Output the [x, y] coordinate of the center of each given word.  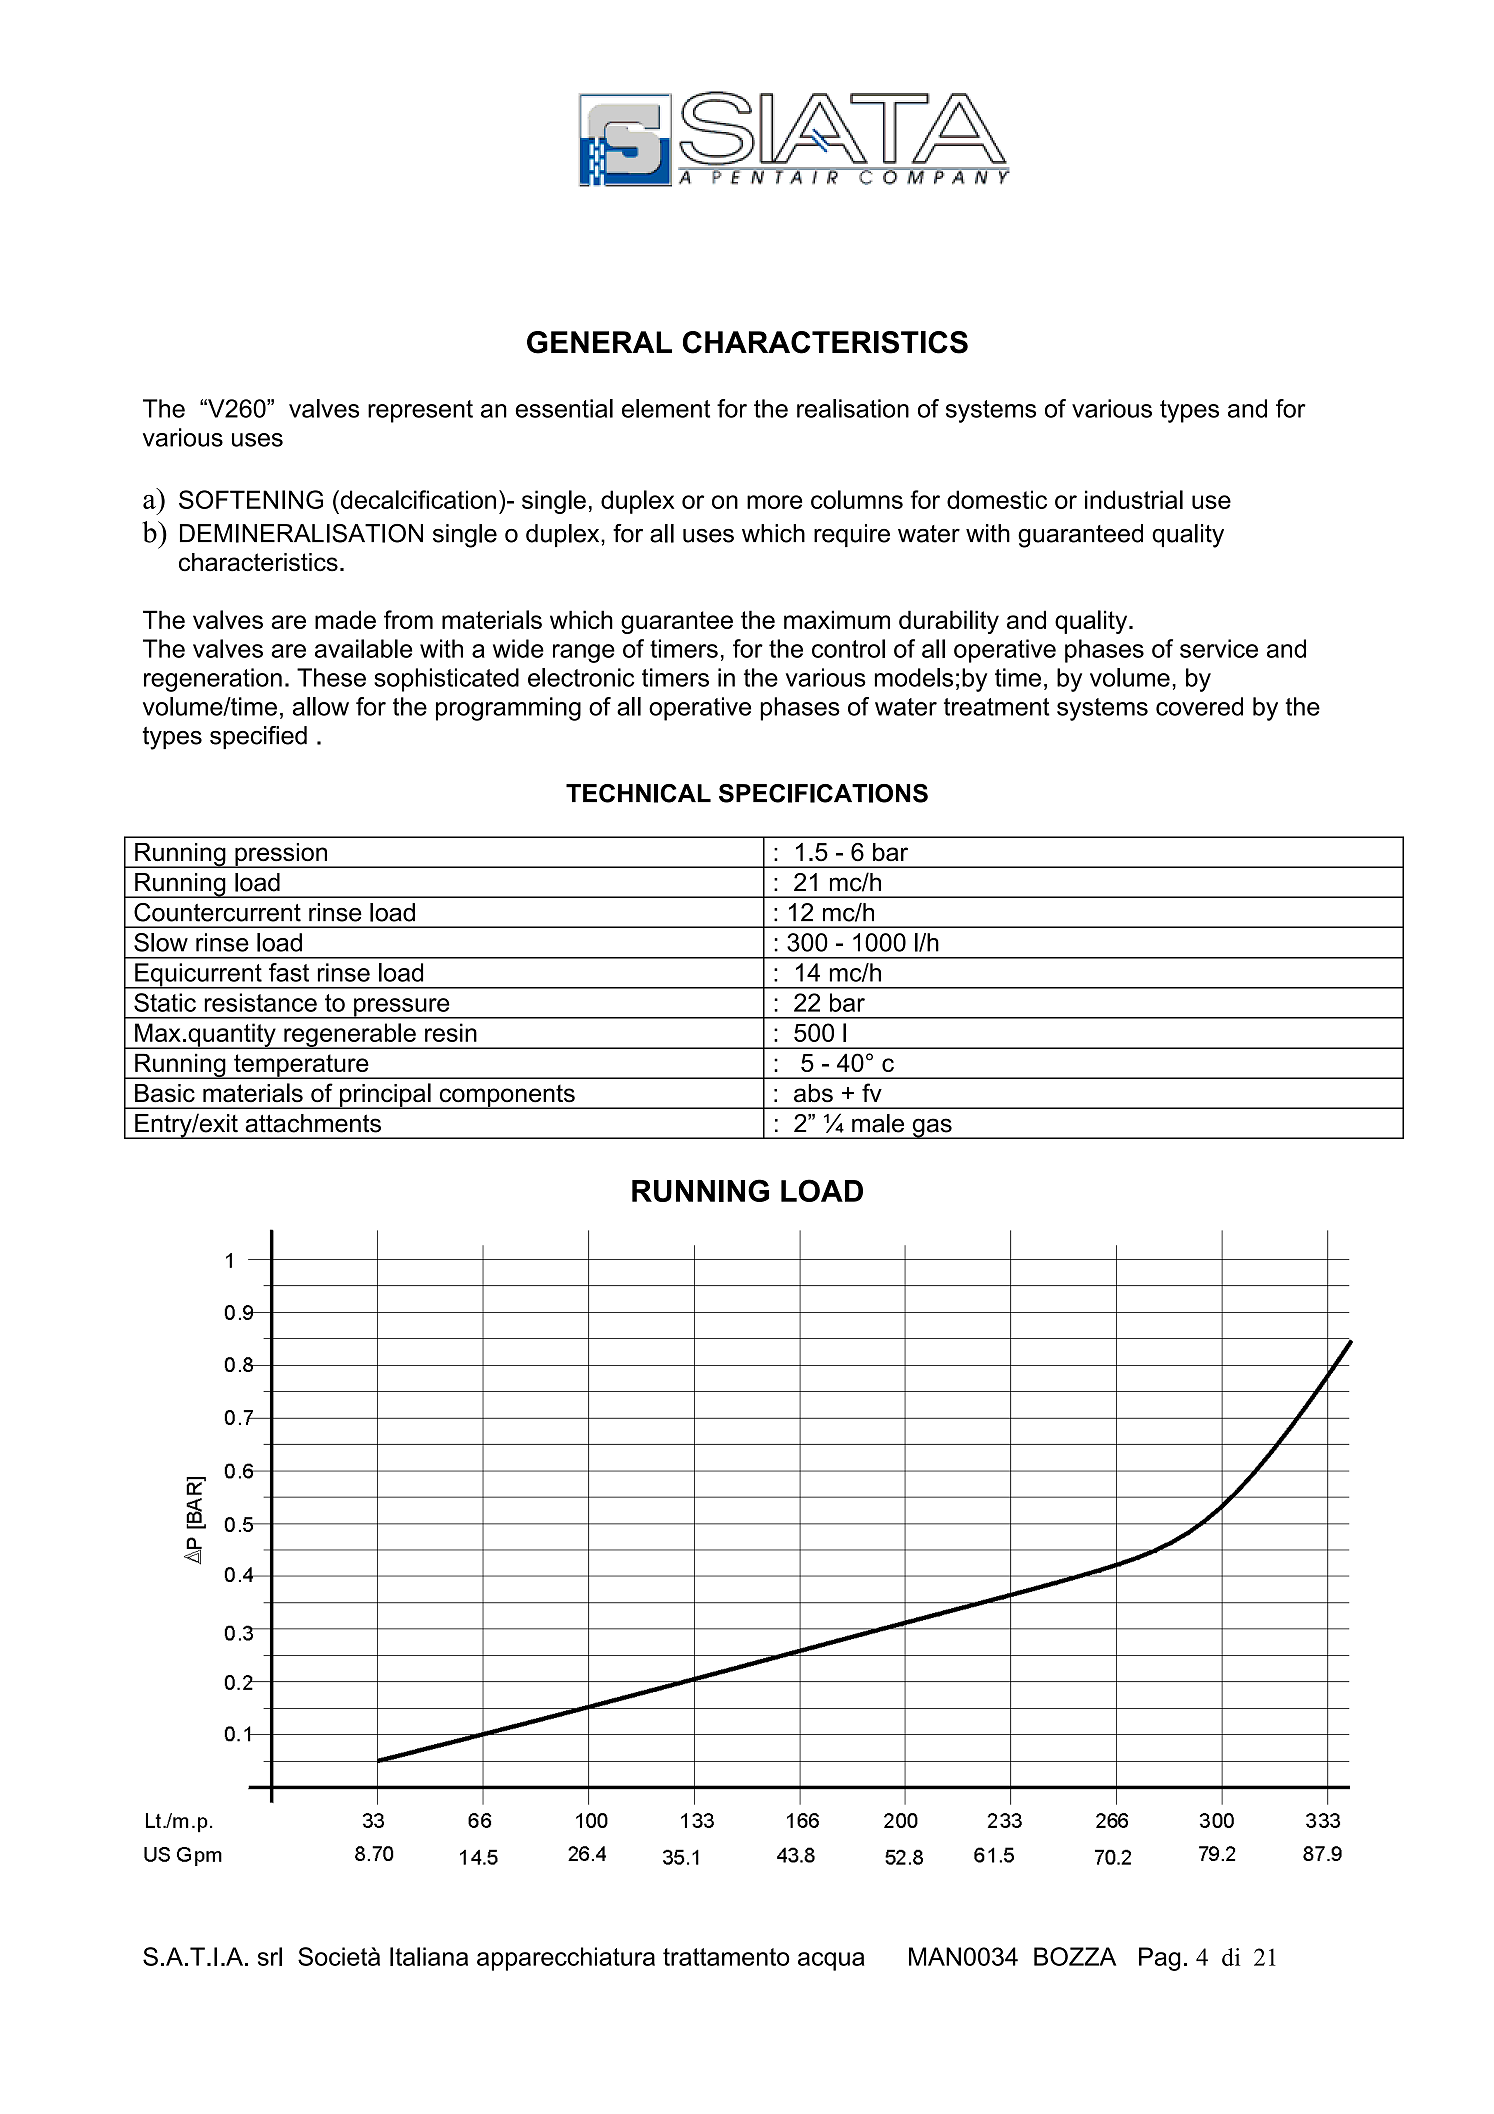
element [666, 408]
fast [289, 972]
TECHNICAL [638, 793]
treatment [997, 707]
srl [270, 1956]
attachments [313, 1123]
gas [932, 1128]
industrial [1134, 499]
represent [420, 411]
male [878, 1123]
